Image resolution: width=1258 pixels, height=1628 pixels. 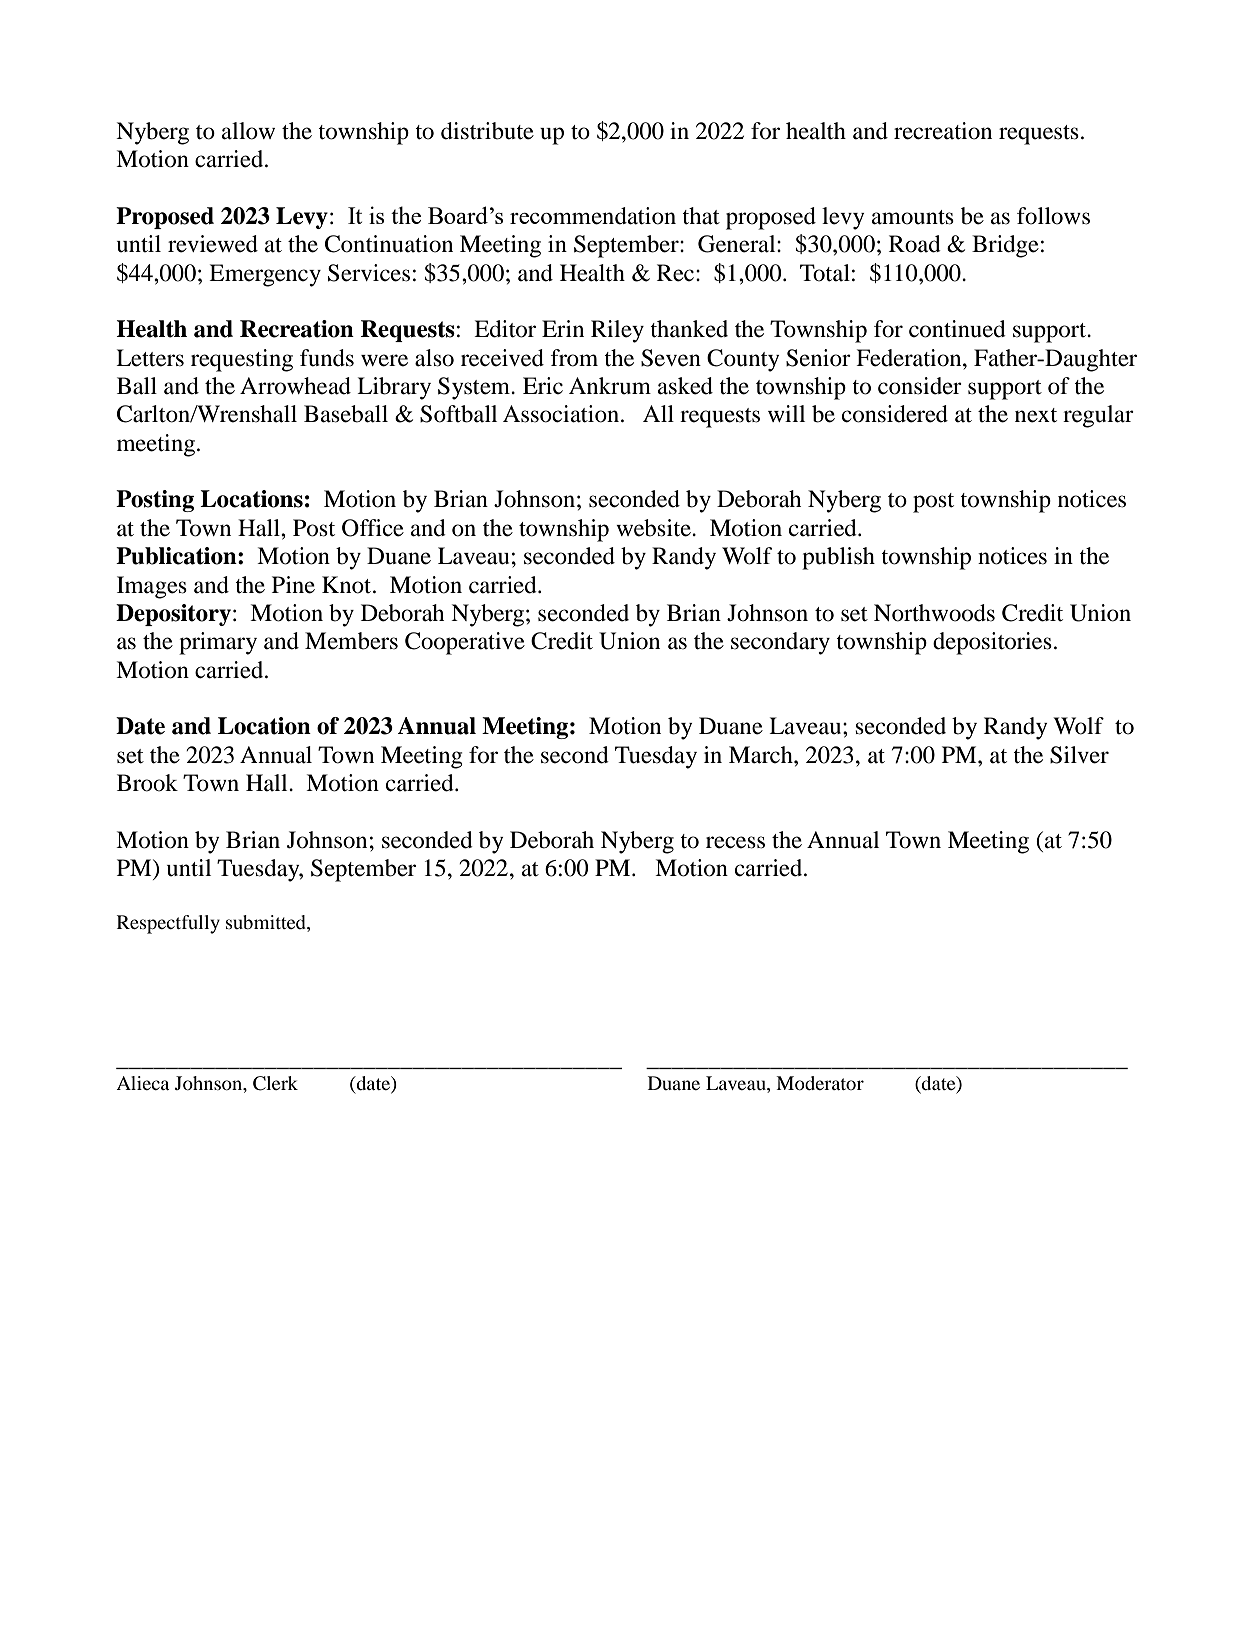 I want to click on allow, so click(x=248, y=131).
